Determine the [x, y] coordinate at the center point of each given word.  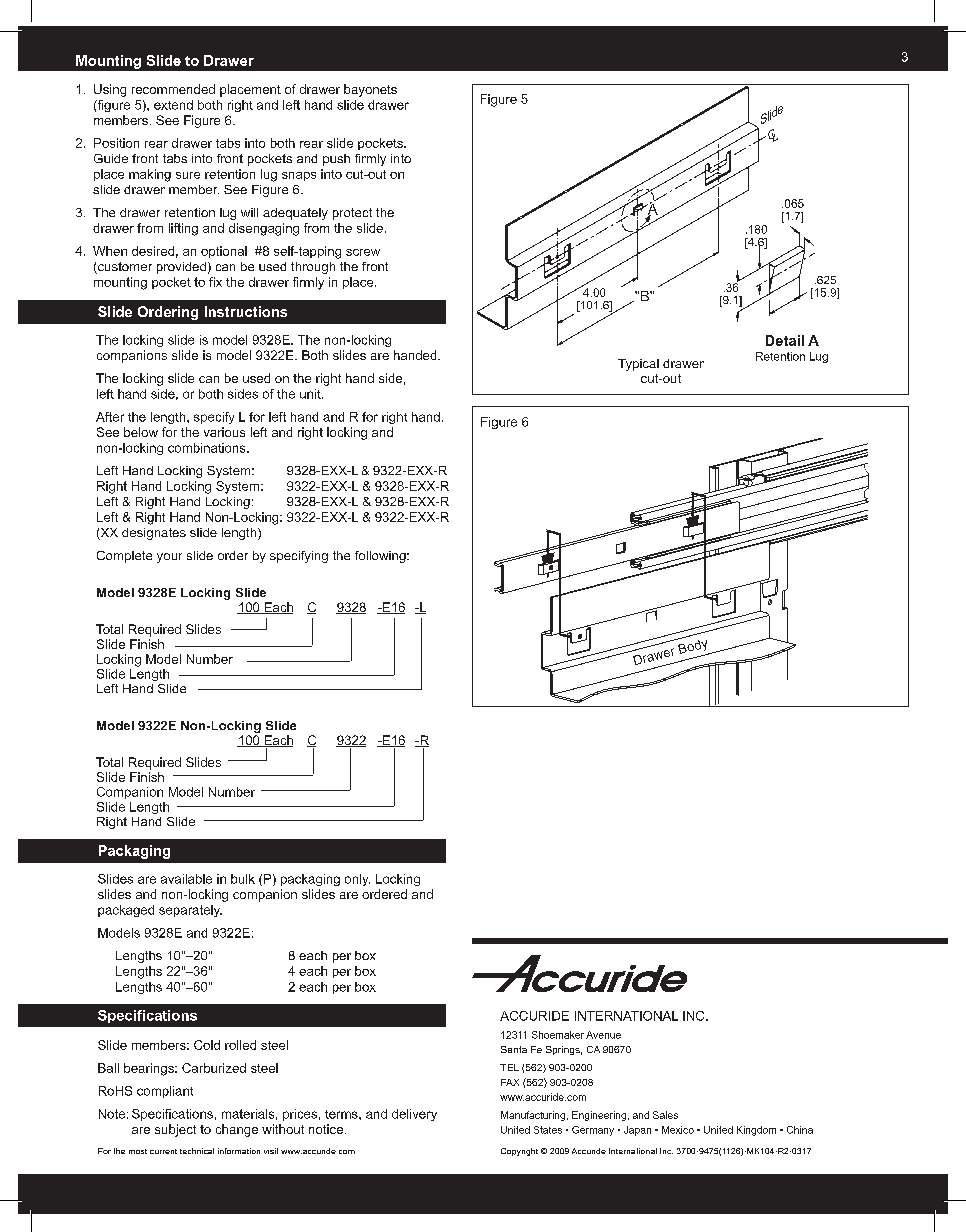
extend [173, 105]
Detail [785, 340]
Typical [638, 365]
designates [154, 534]
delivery [414, 1115]
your [169, 558]
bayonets [370, 90]
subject [175, 1130]
